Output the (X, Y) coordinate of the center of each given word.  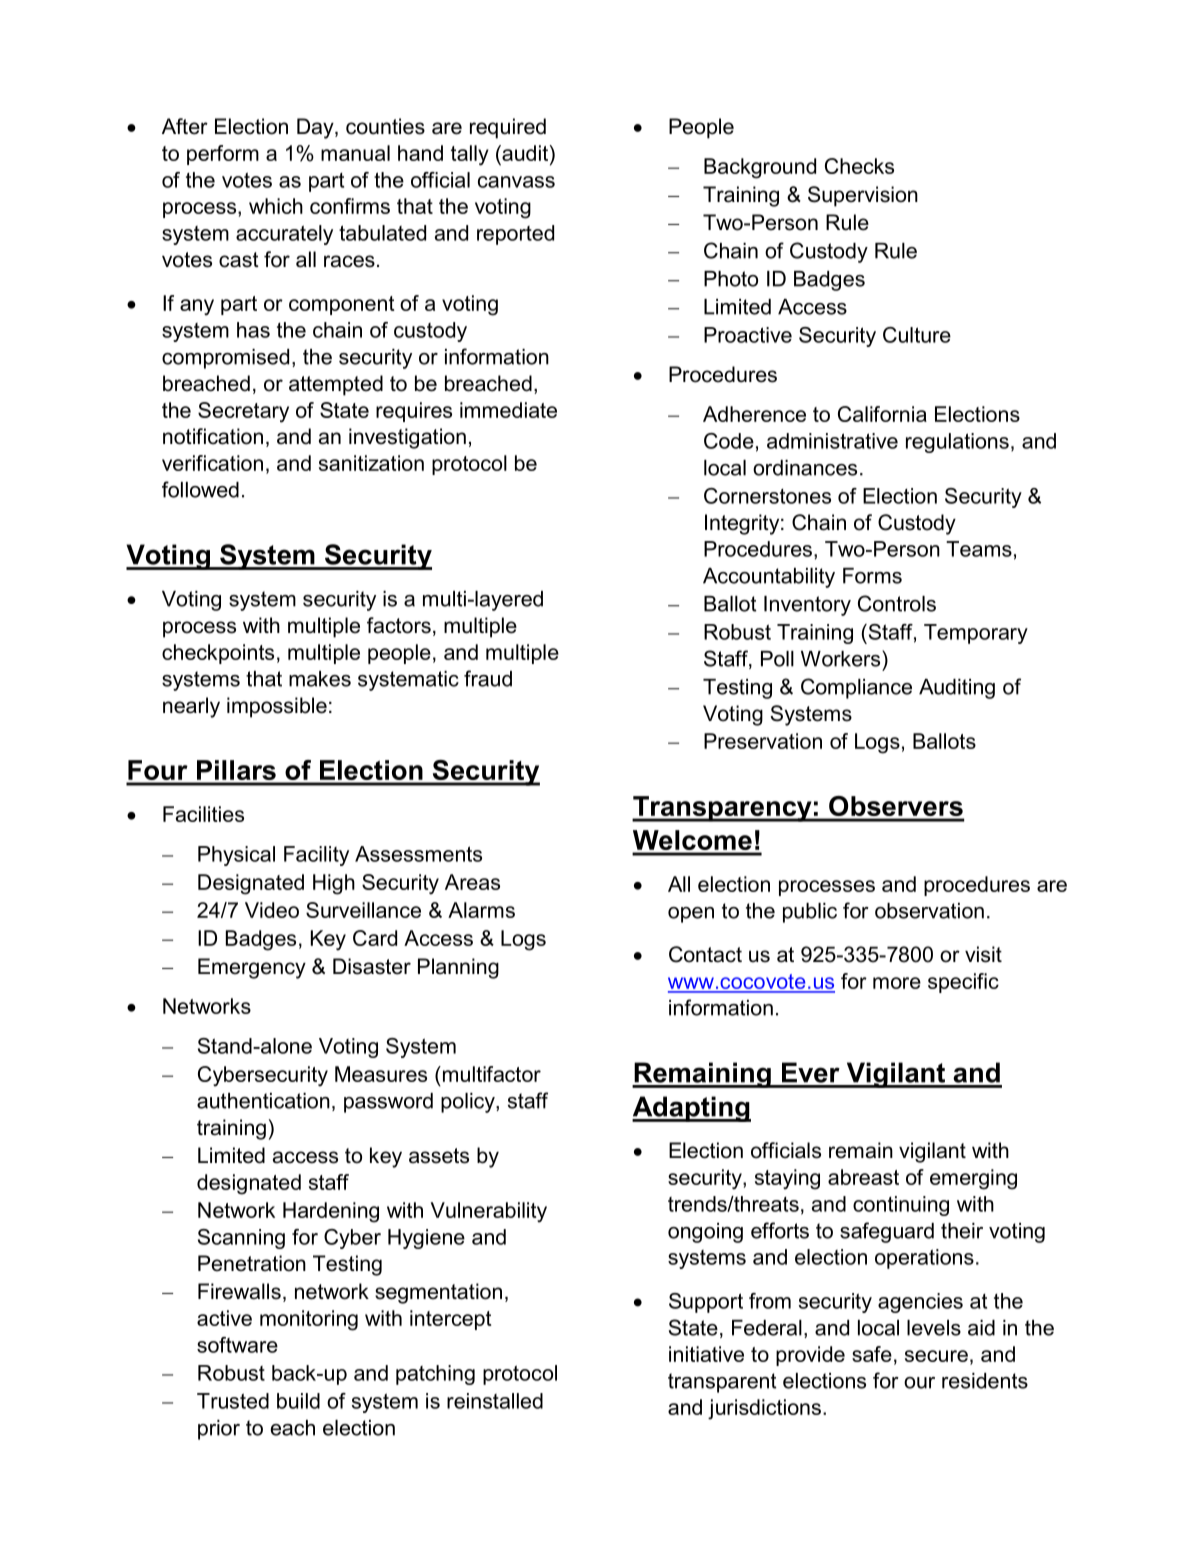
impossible (277, 707)
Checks (859, 166)
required (508, 128)
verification (212, 463)
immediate (508, 410)
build (298, 1401)
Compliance (856, 688)
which (276, 206)
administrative (832, 441)
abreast (863, 1177)
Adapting (691, 1109)
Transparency (723, 809)
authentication (263, 1101)
